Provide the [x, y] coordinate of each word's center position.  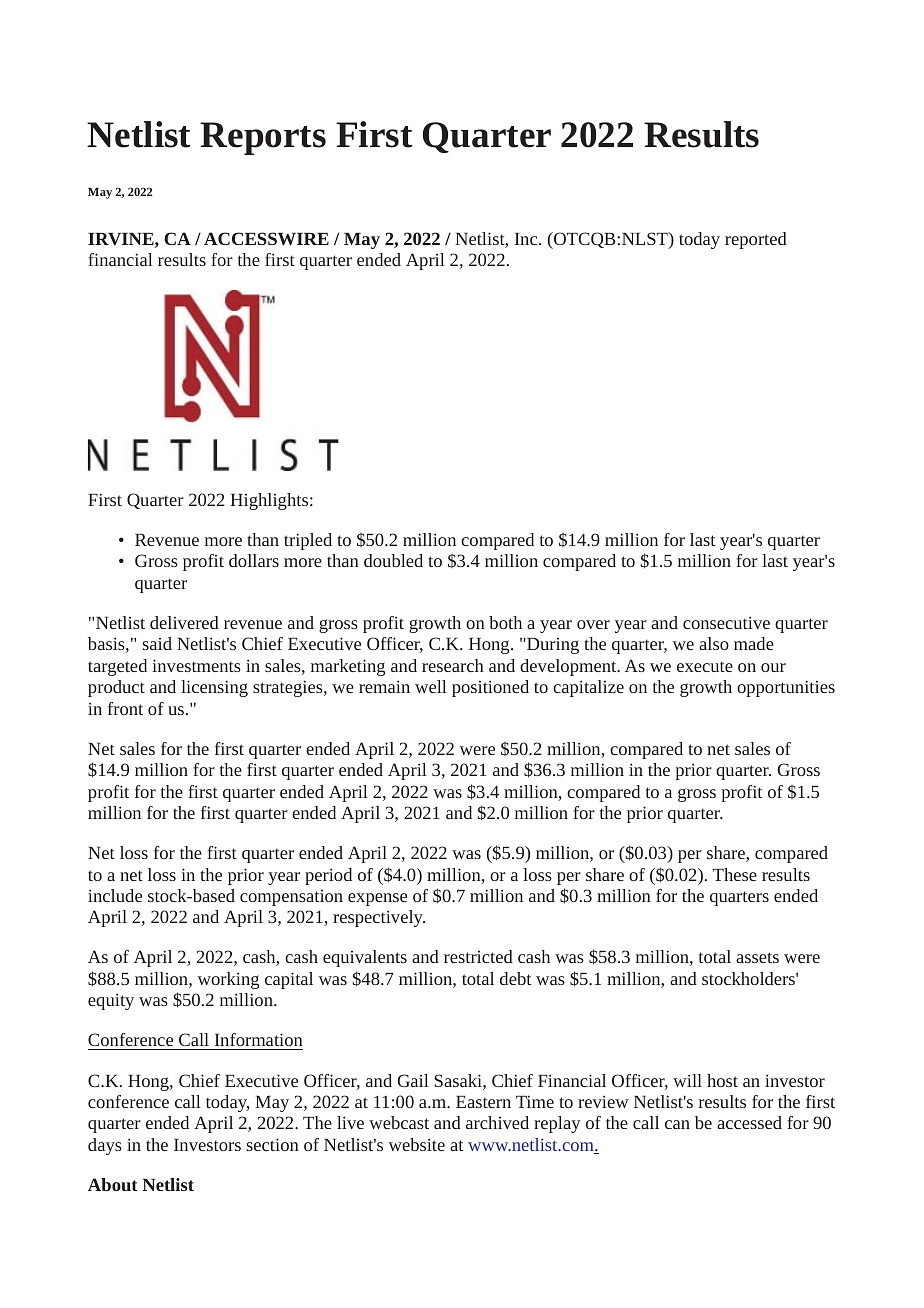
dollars [254, 560]
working [228, 980]
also [714, 643]
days [105, 1146]
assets [757, 957]
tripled [308, 541]
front [125, 708]
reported [756, 240]
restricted [478, 956]
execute [705, 667]
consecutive [726, 622]
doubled [393, 560]
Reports [263, 138]
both [505, 622]
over [593, 624]
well [431, 686]
